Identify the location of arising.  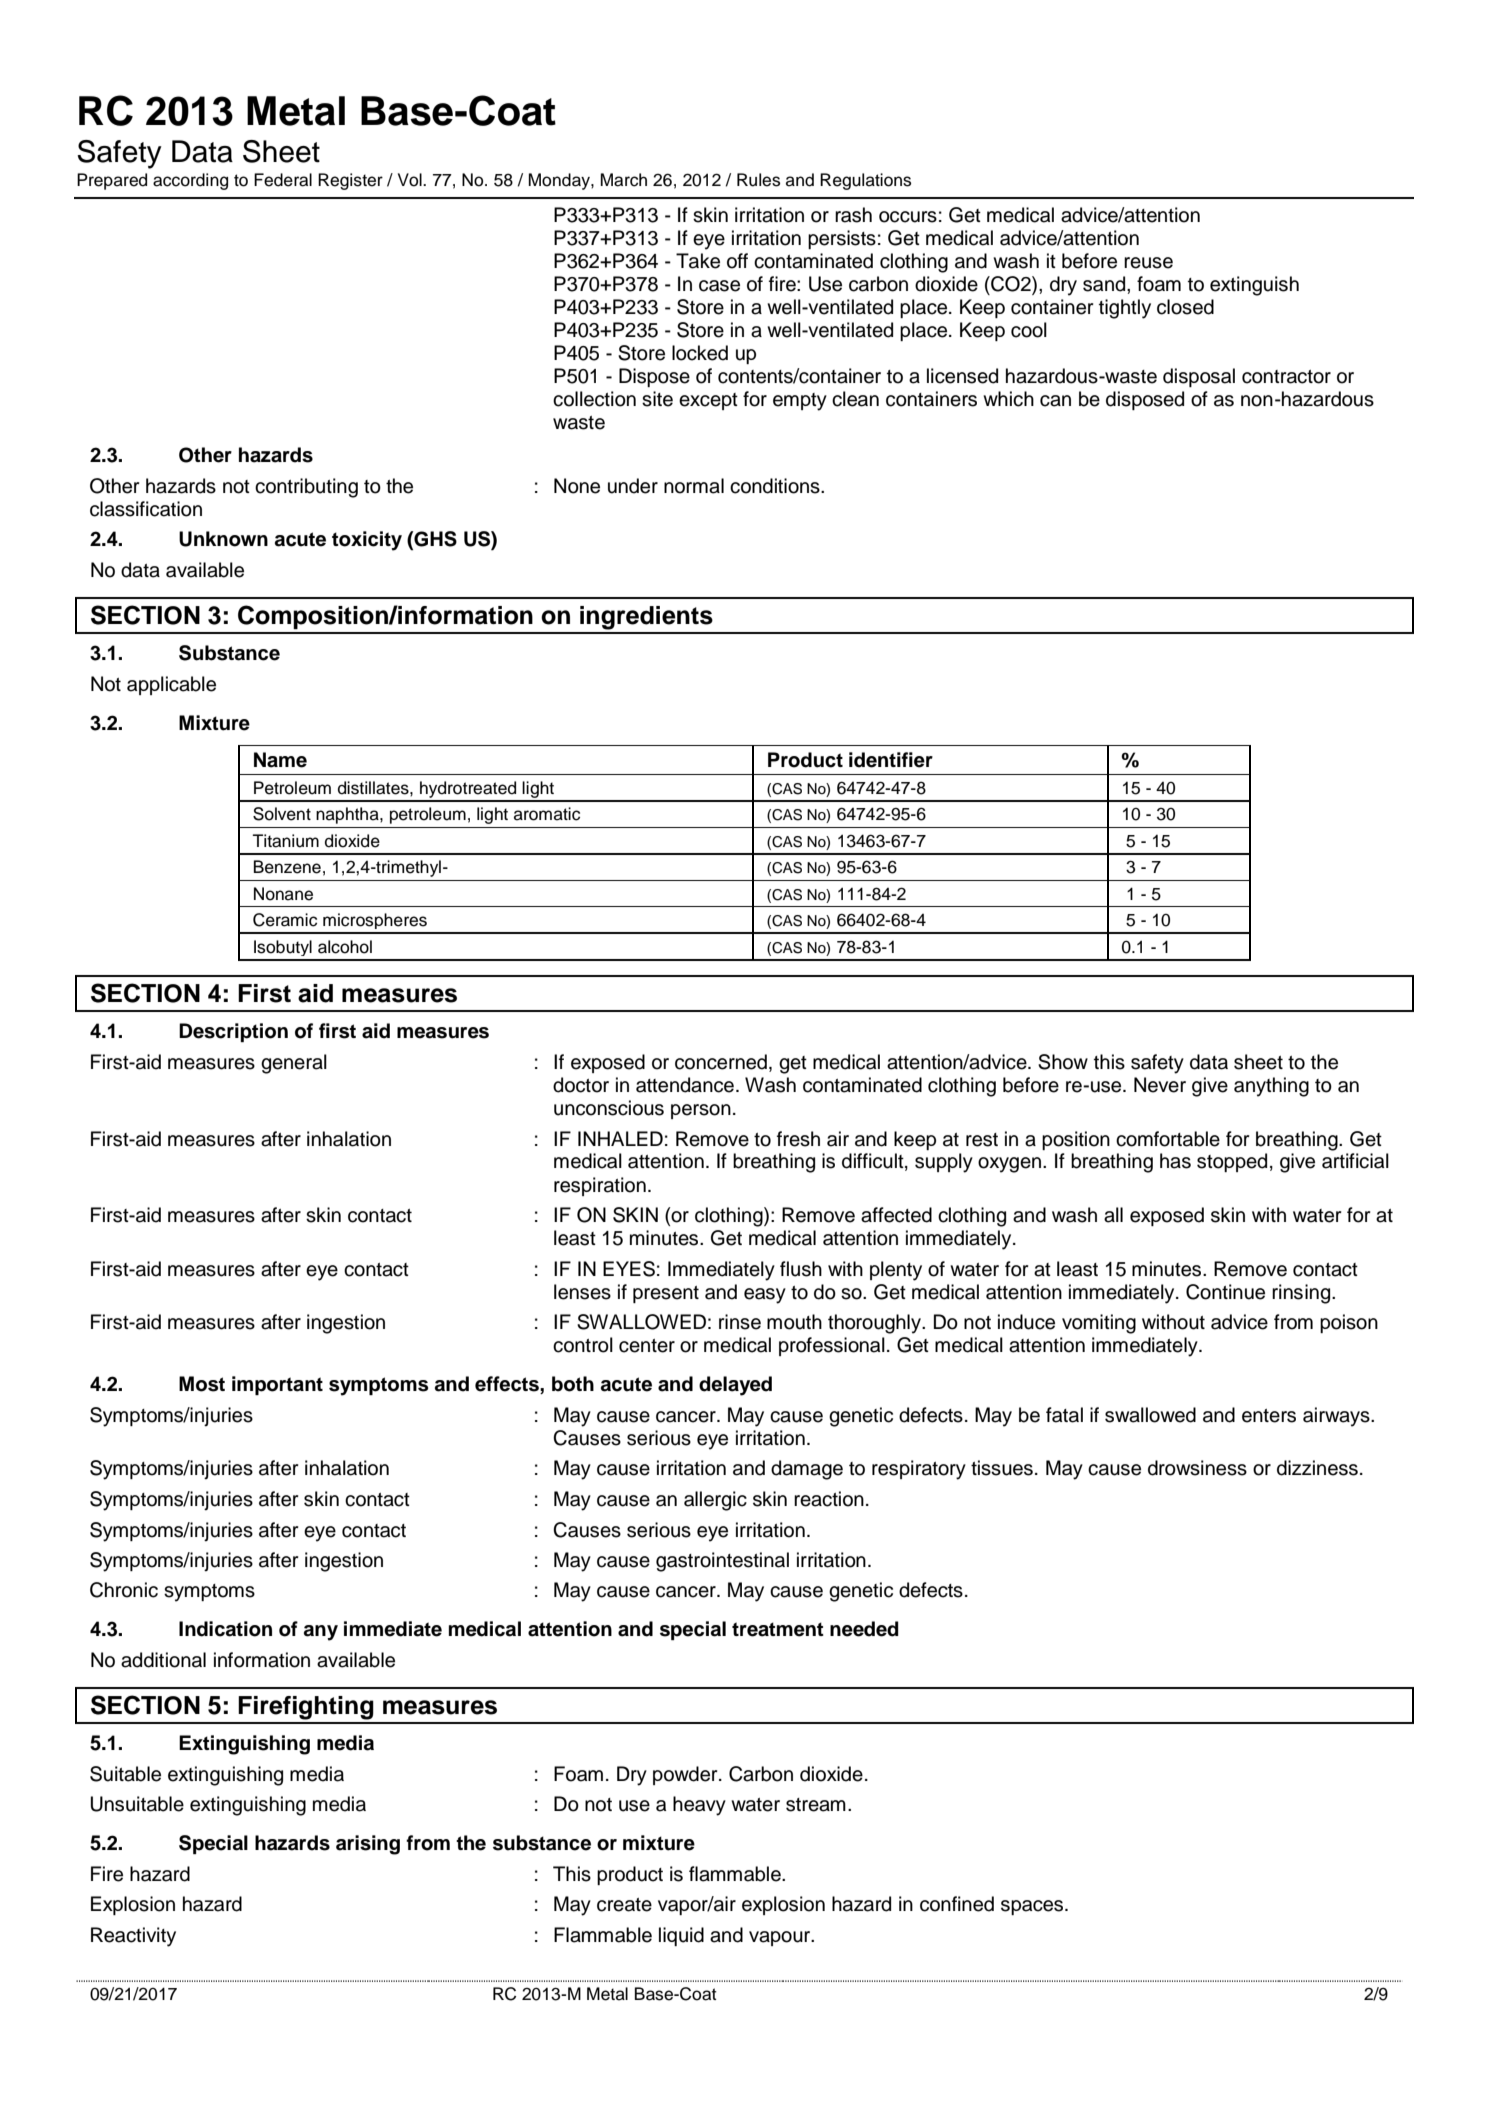
(368, 1845).
